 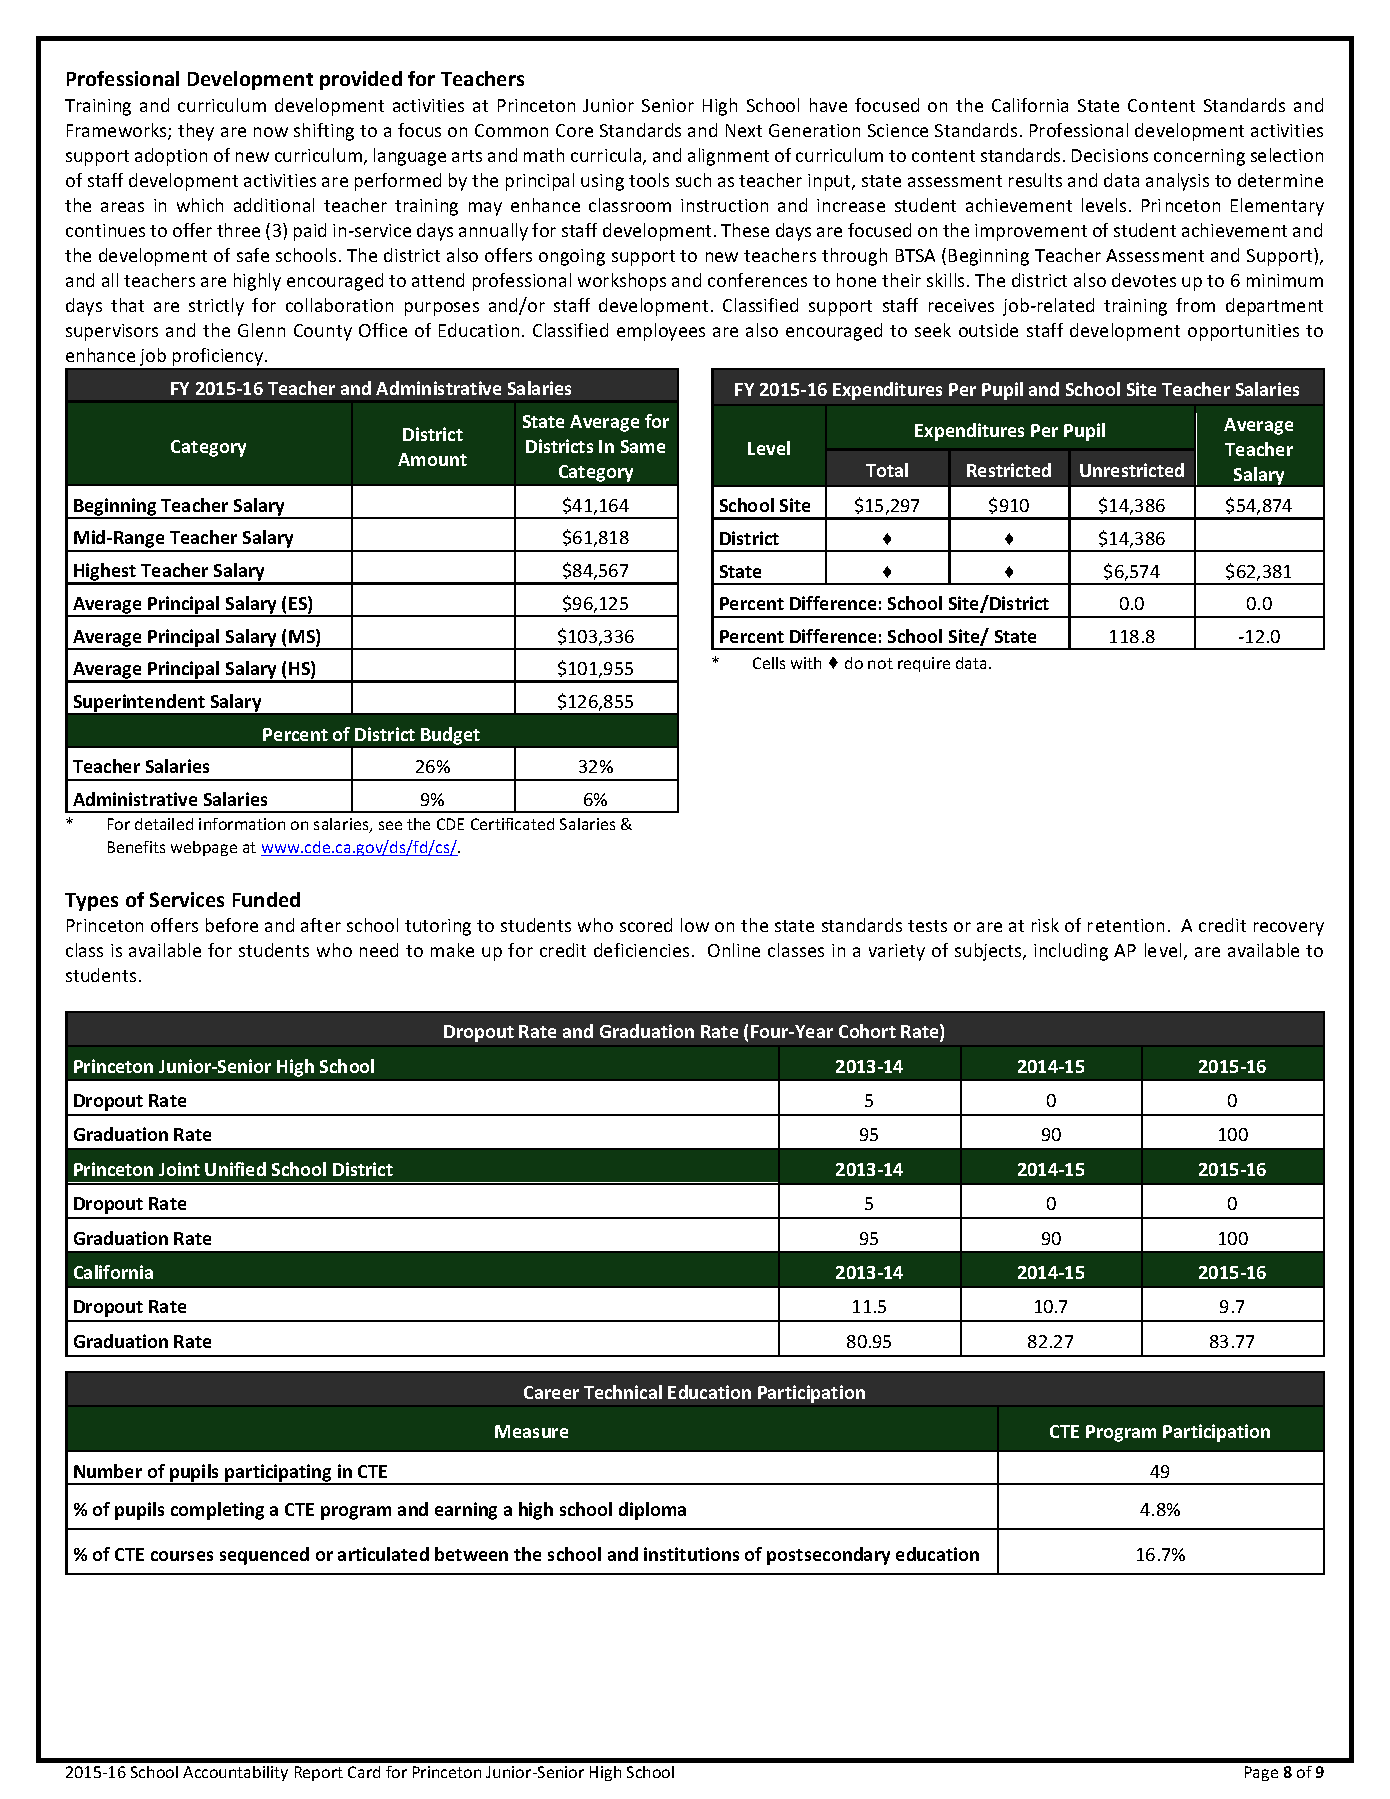 What do you see at coordinates (319, 1773) in the document?
I see `Report` at bounding box center [319, 1773].
